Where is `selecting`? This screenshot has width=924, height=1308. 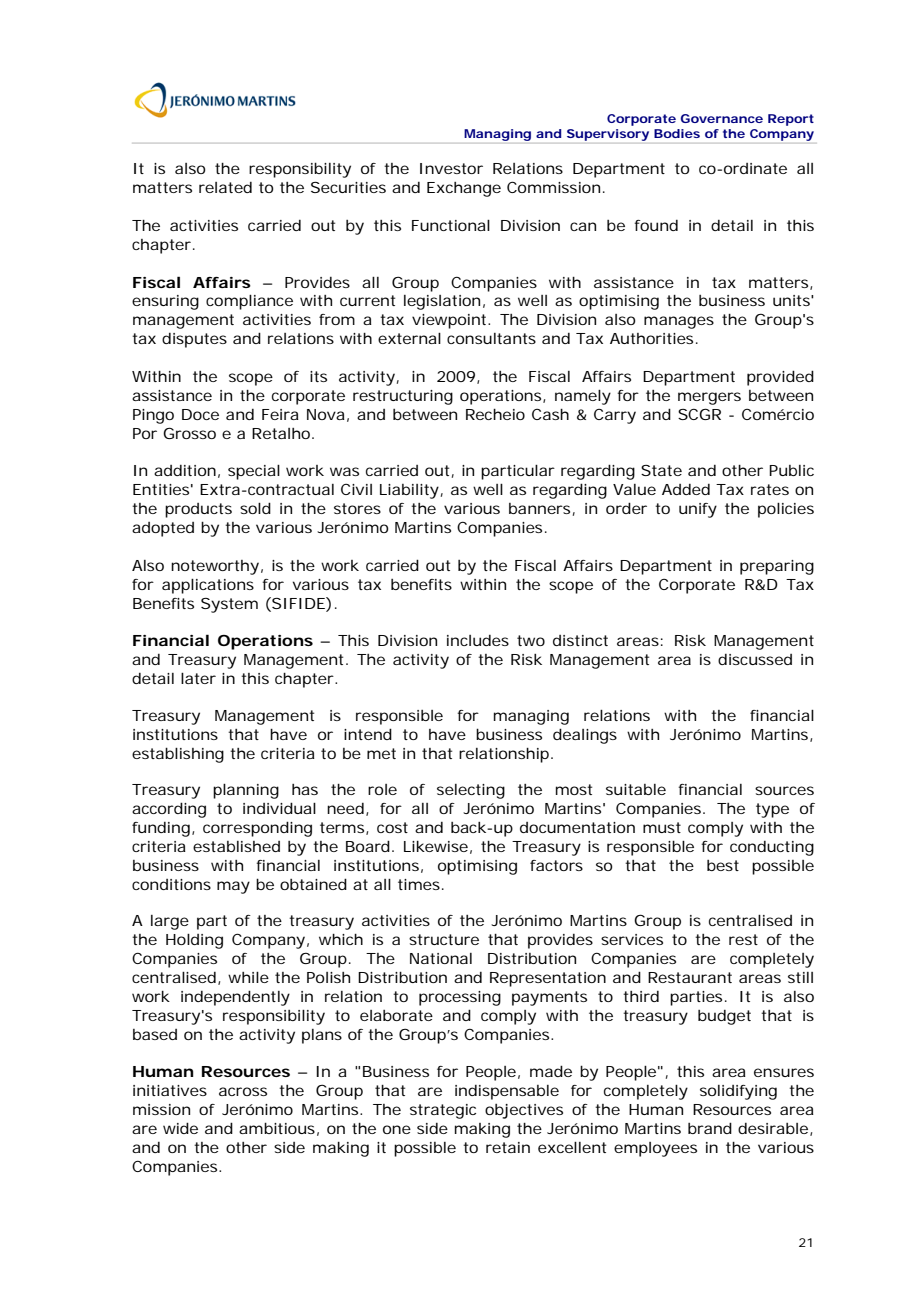 selecting is located at coordinates (471, 791).
